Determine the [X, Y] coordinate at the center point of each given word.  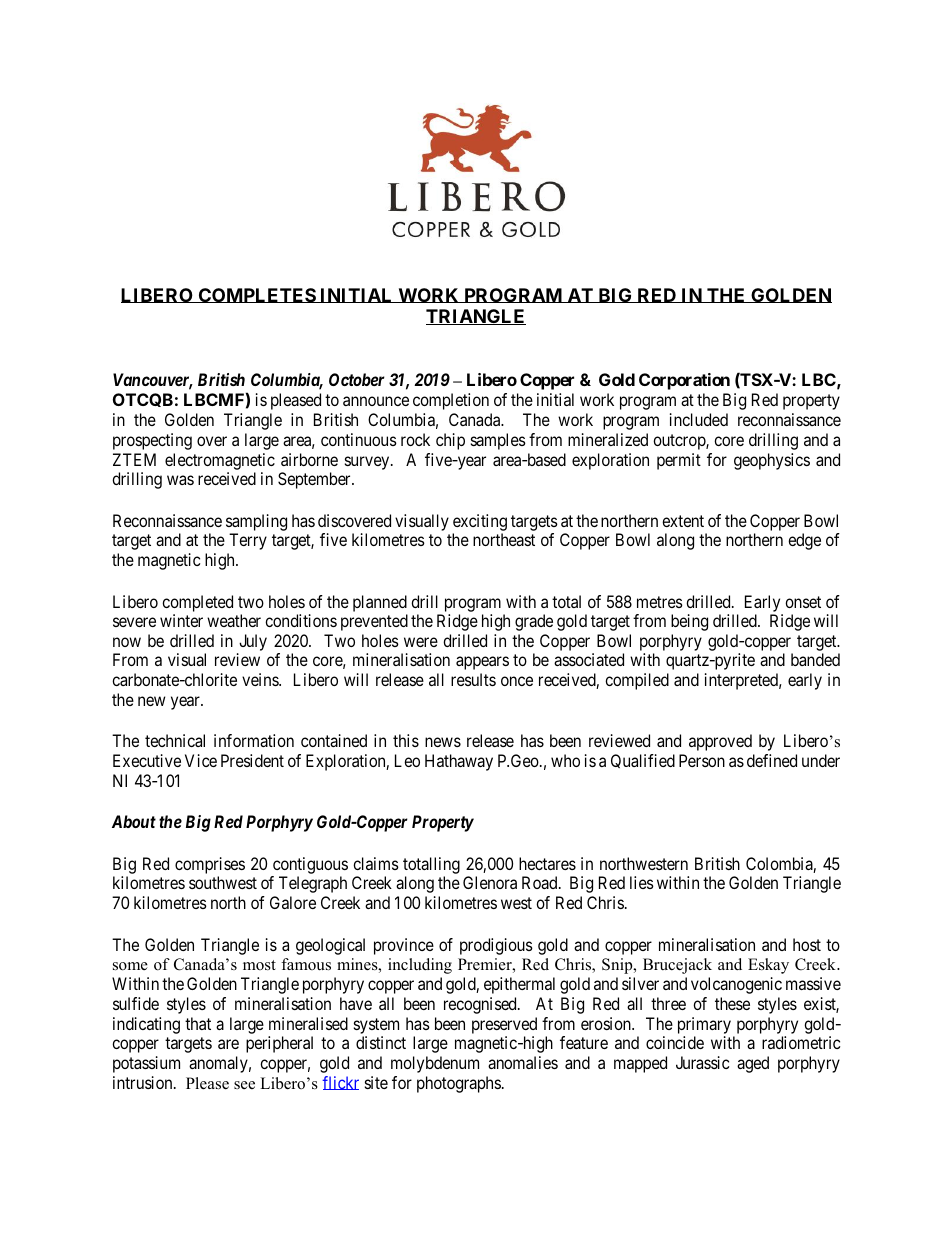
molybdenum [435, 1064]
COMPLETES [256, 295]
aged [753, 1064]
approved [720, 742]
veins [261, 679]
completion [451, 401]
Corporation [684, 381]
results [473, 679]
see [244, 1085]
